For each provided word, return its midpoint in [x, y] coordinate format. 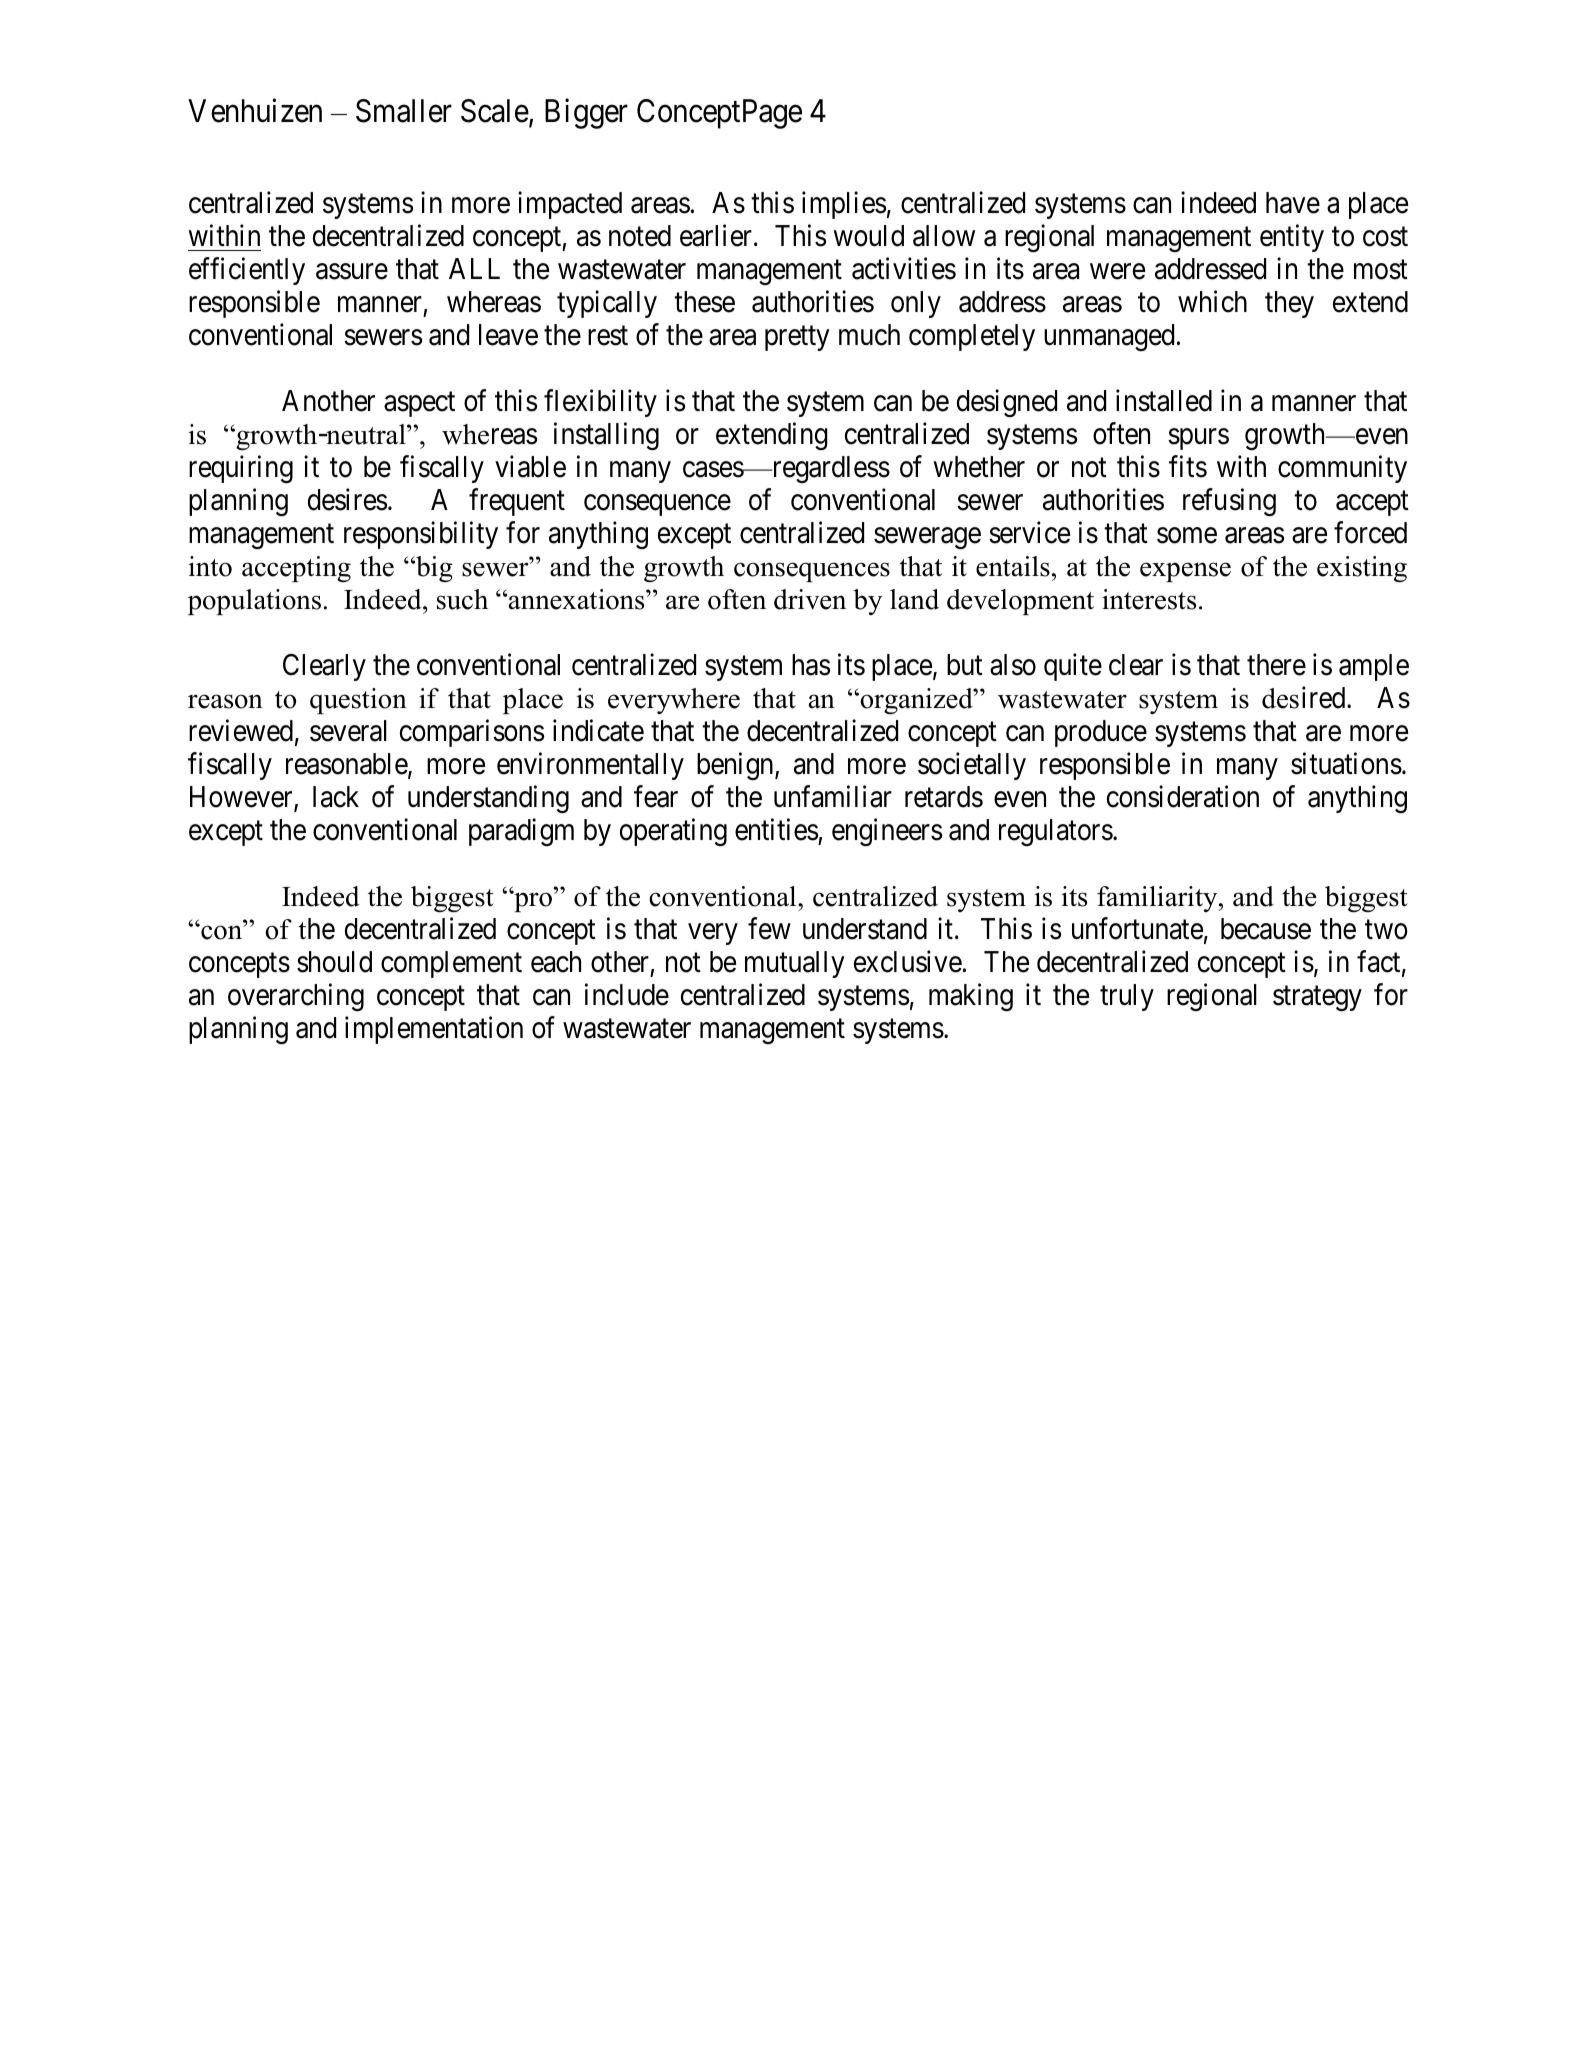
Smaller [404, 111]
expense [1185, 572]
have [1293, 203]
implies [844, 205]
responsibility [421, 535]
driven [810, 599]
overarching [296, 997]
